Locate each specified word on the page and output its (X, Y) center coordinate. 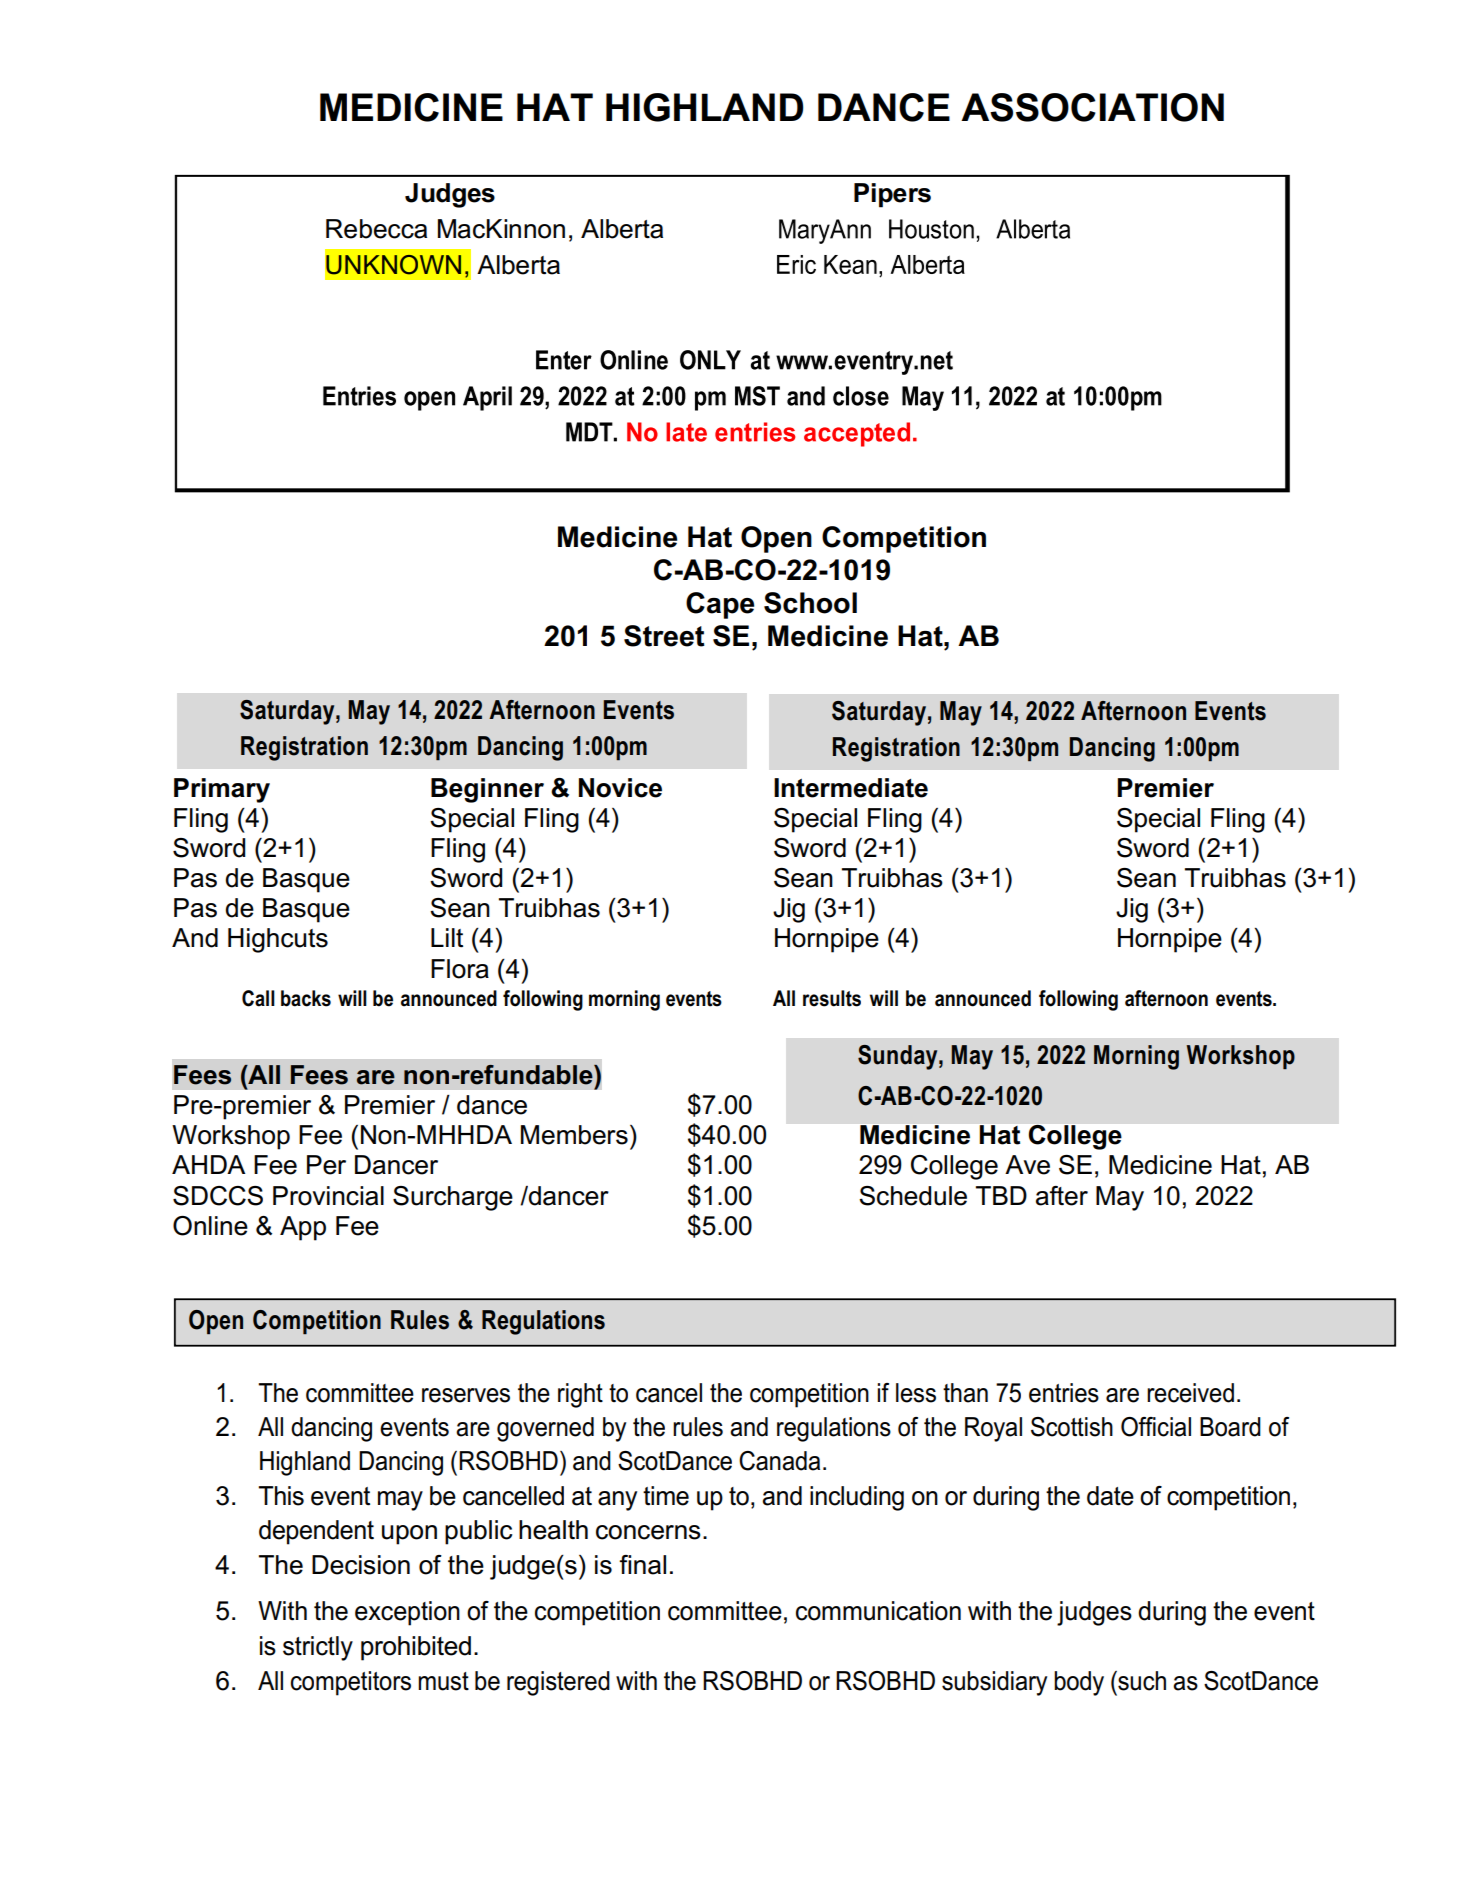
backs (306, 998)
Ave (1027, 1165)
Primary (222, 790)
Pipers (892, 195)
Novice (620, 788)
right (580, 1395)
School (810, 603)
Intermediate (851, 788)
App (303, 1228)
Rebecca (376, 229)
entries (1064, 1393)
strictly (318, 1648)
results (832, 998)
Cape (720, 605)
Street (664, 636)
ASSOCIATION (1092, 107)
